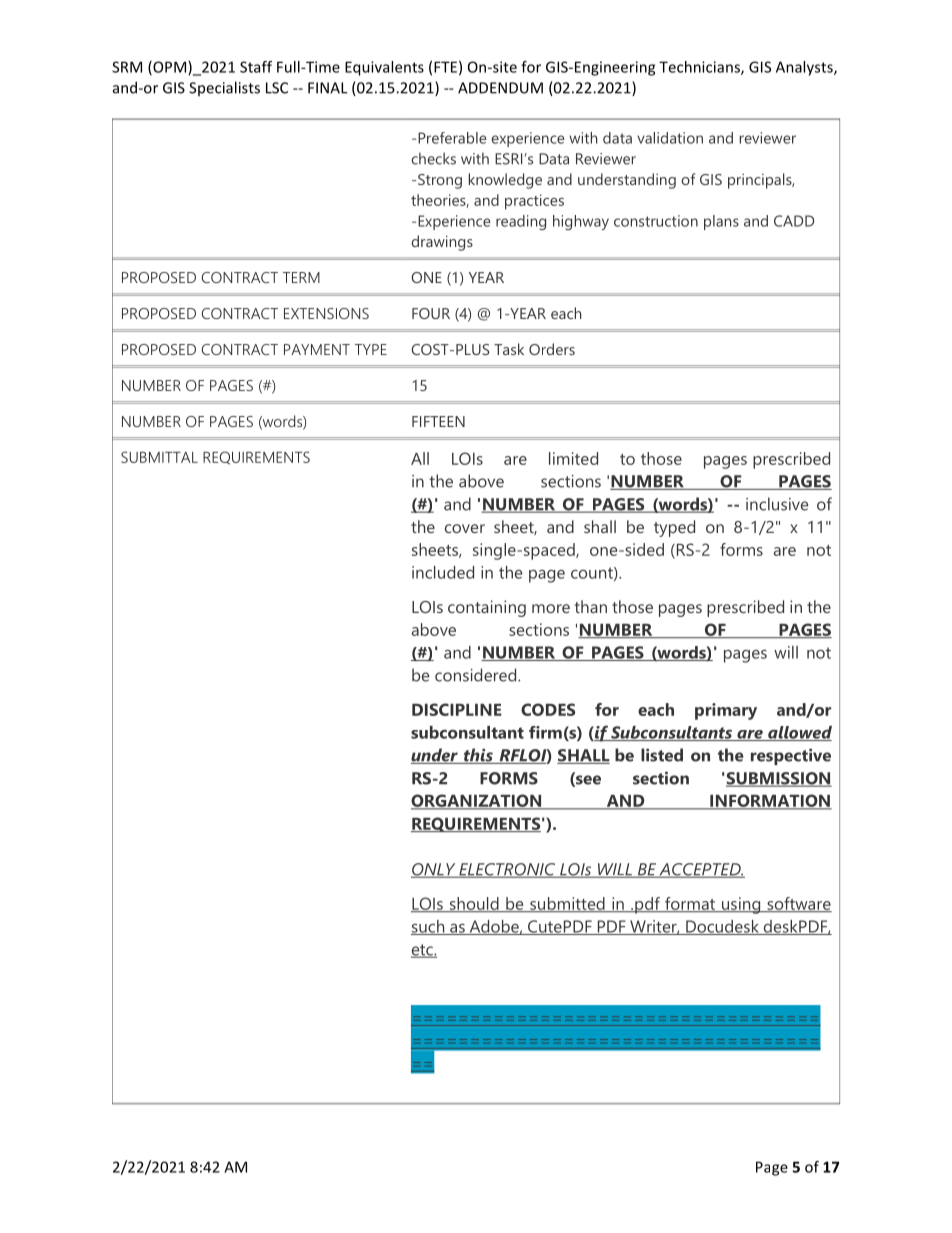 The height and width of the screenshot is (1233, 952). I want to click on inclusive, so click(777, 504).
